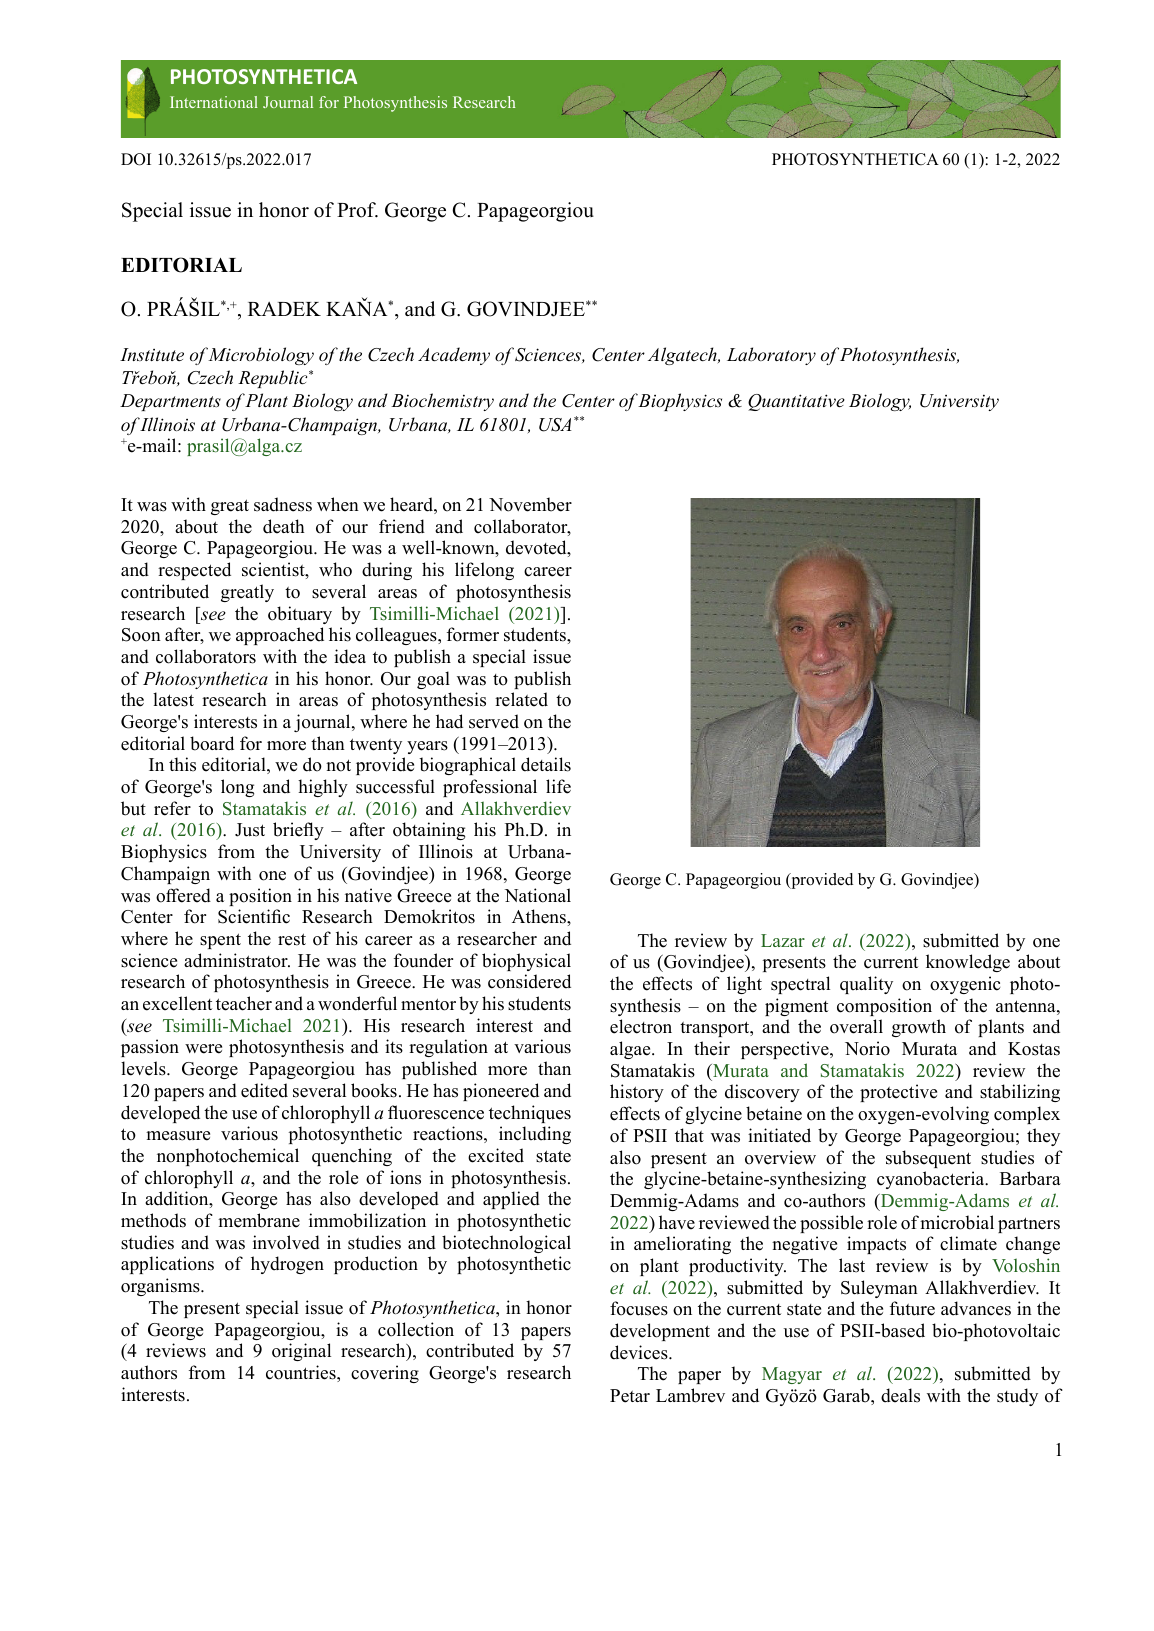 This screenshot has width=1154, height=1631. I want to click on devices, so click(640, 1352).
